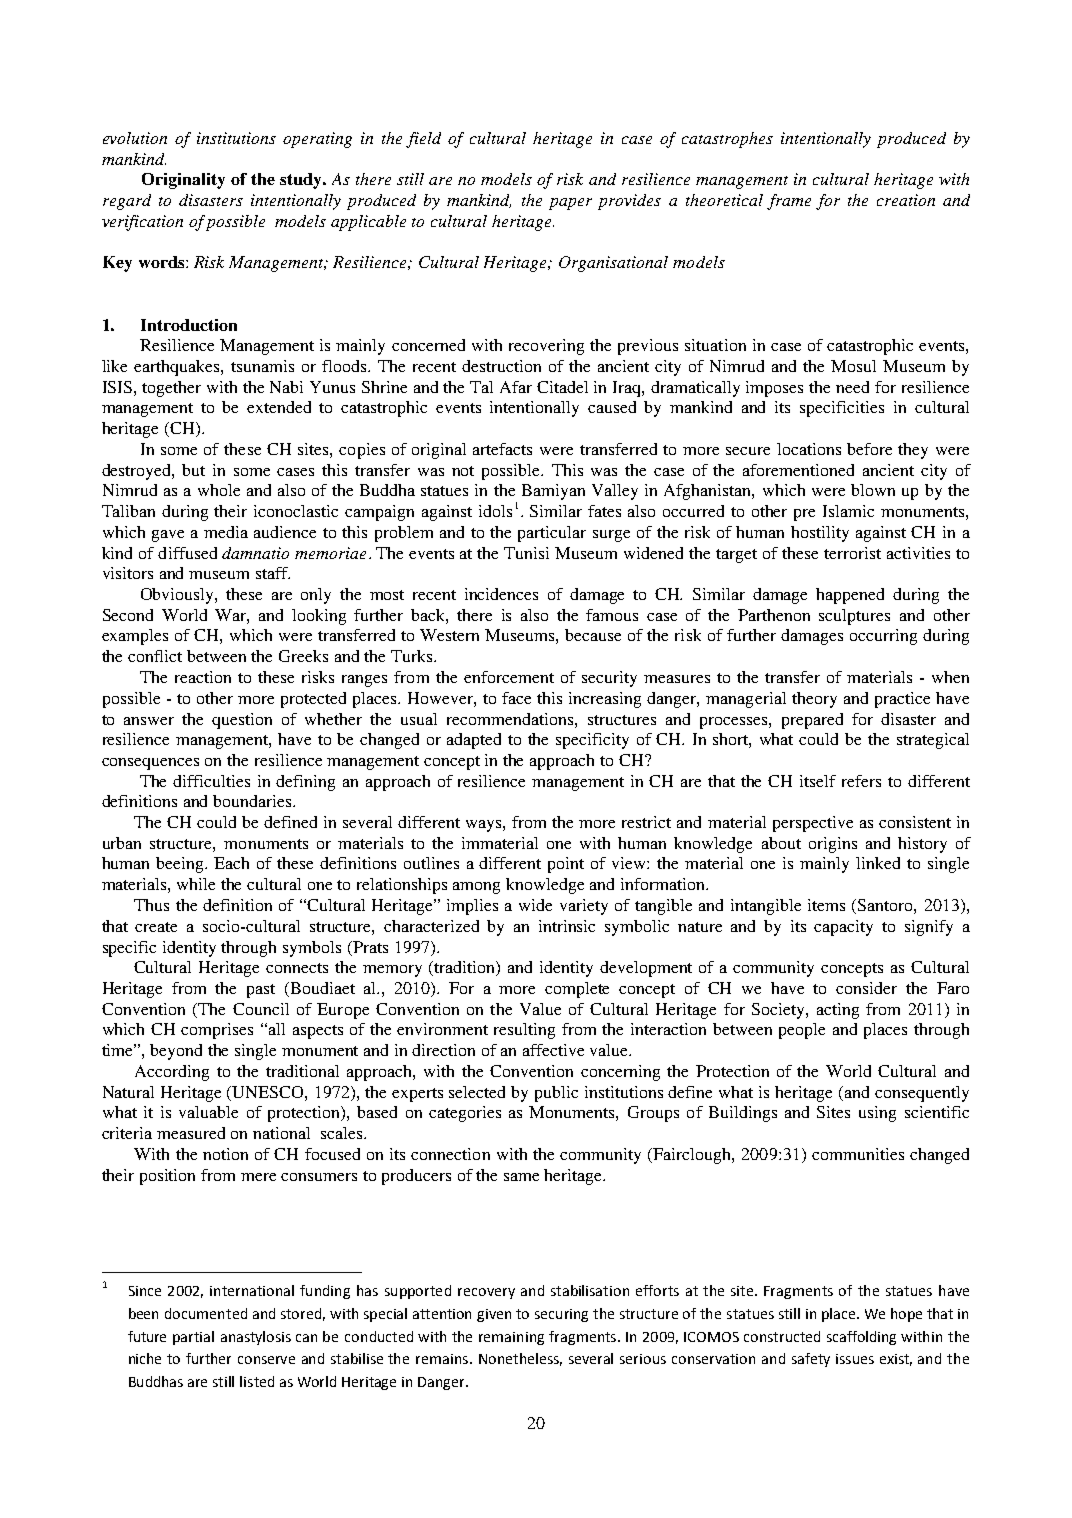 This image has height=1518, width=1072. I want to click on diffused, so click(187, 553).
